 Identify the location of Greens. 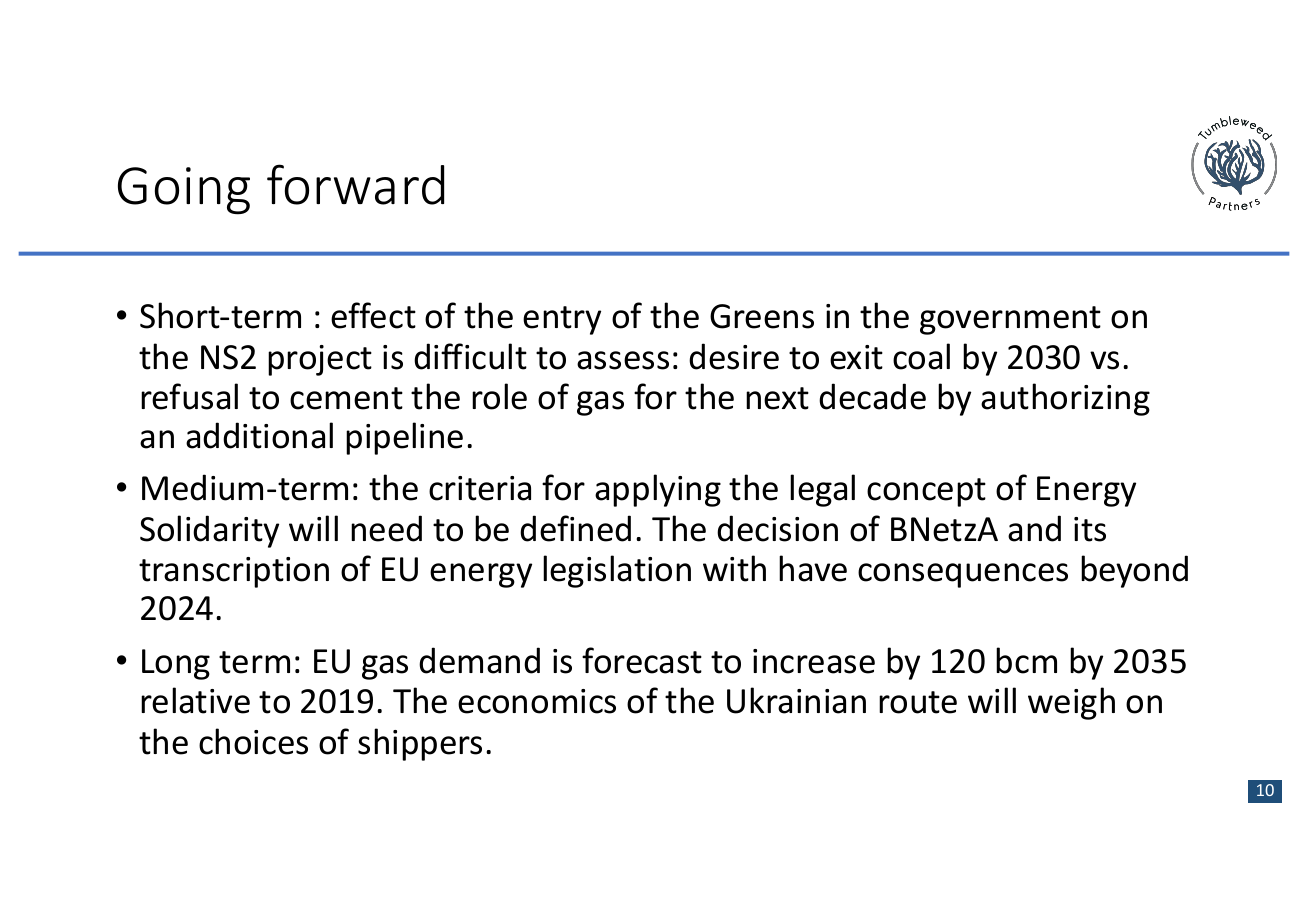
(762, 316).
